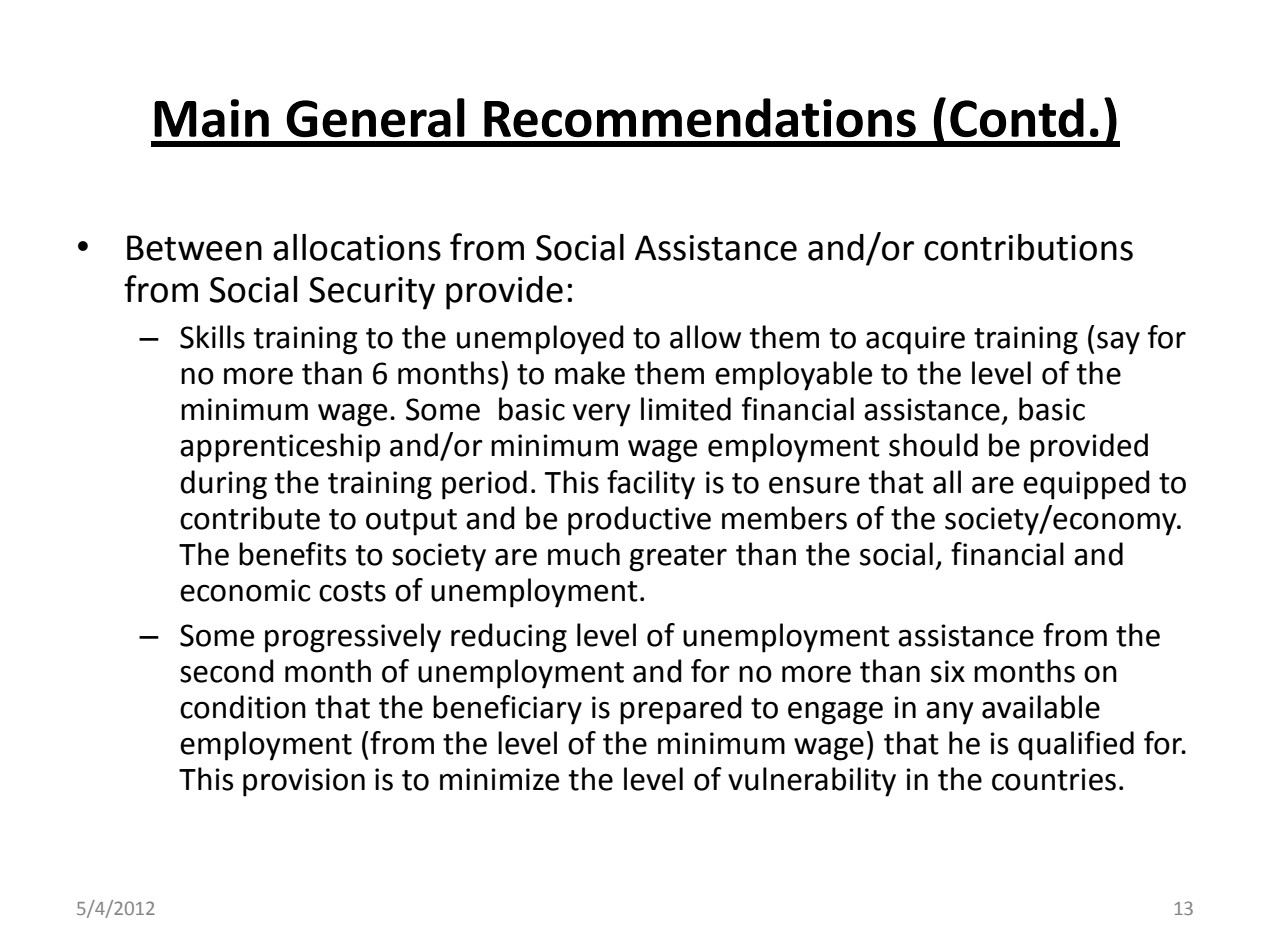 This image has height=952, width=1270. I want to click on greater, so click(678, 558).
